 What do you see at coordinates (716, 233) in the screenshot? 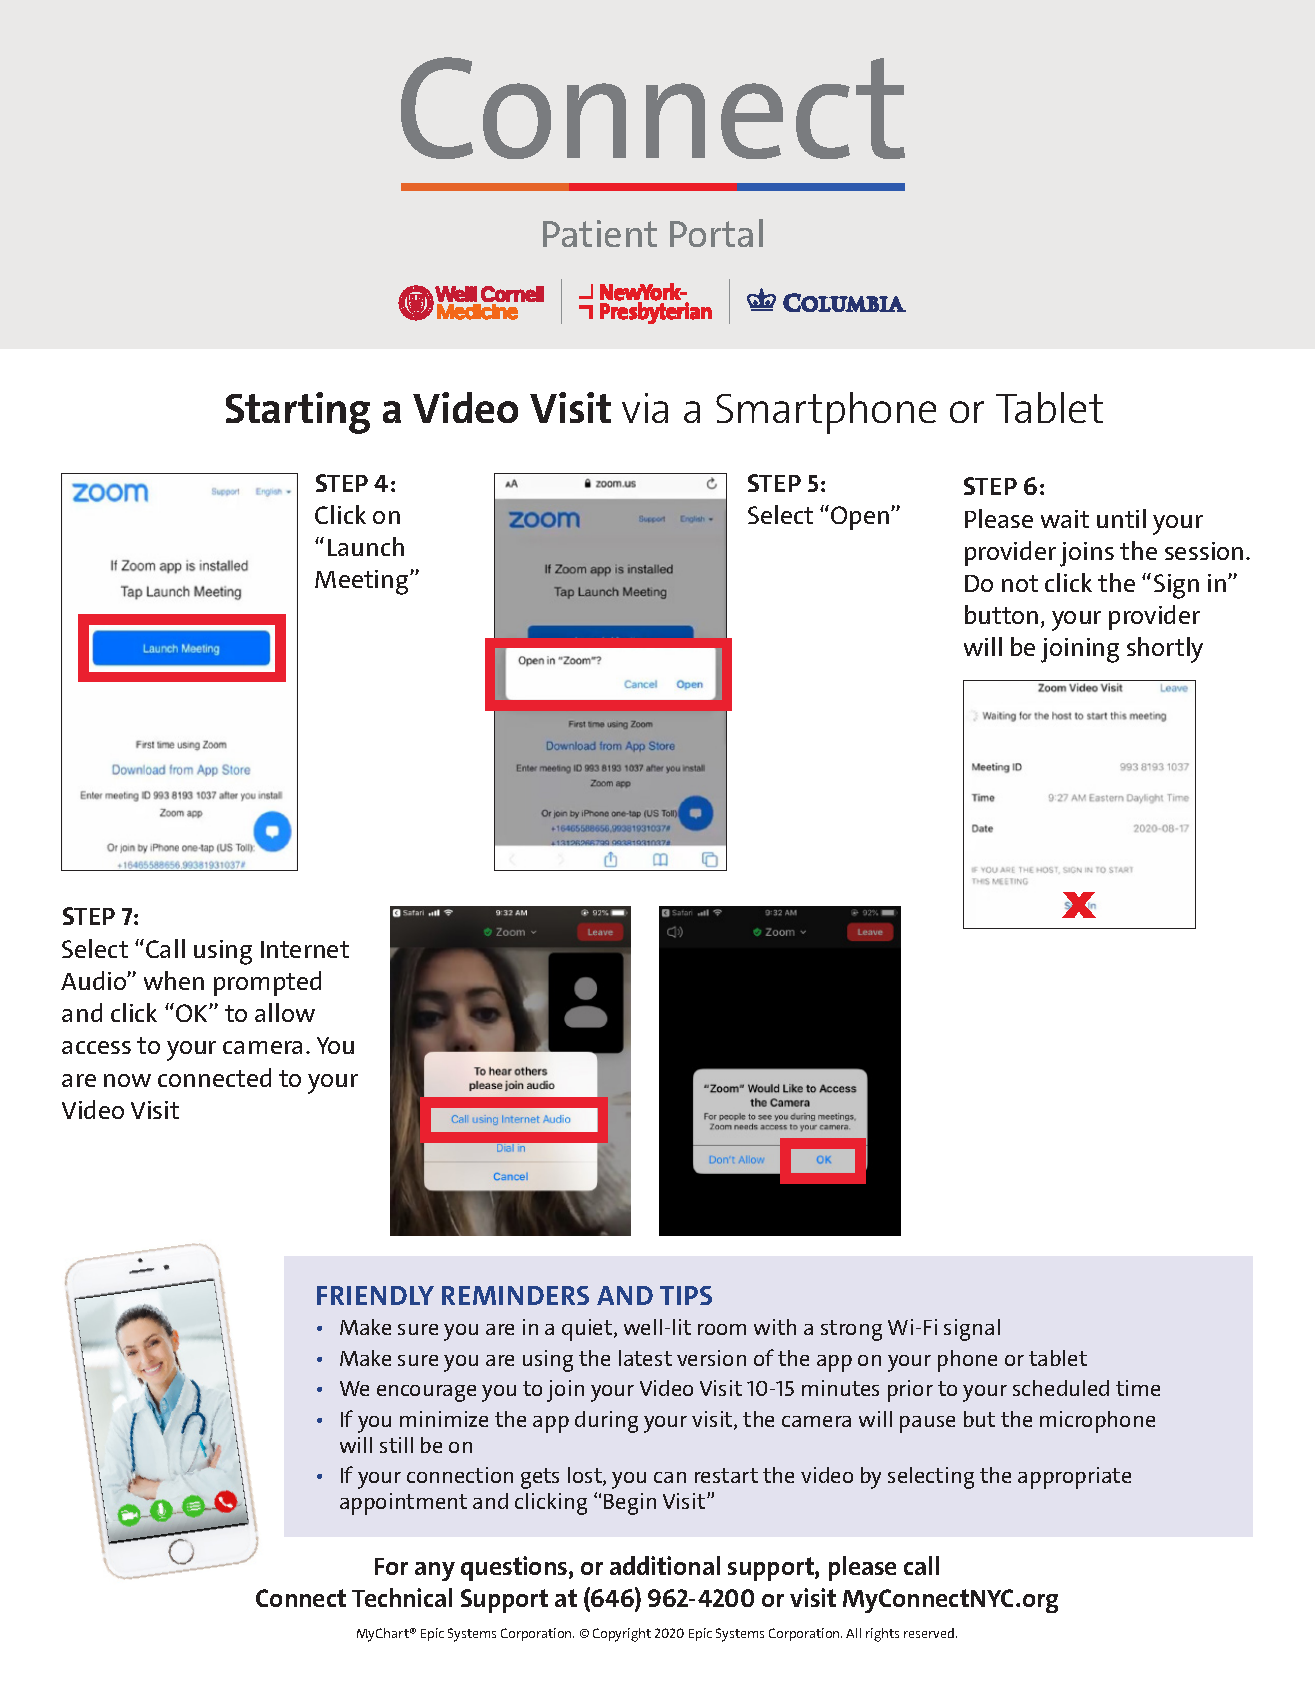
I see `Portal` at bounding box center [716, 233].
